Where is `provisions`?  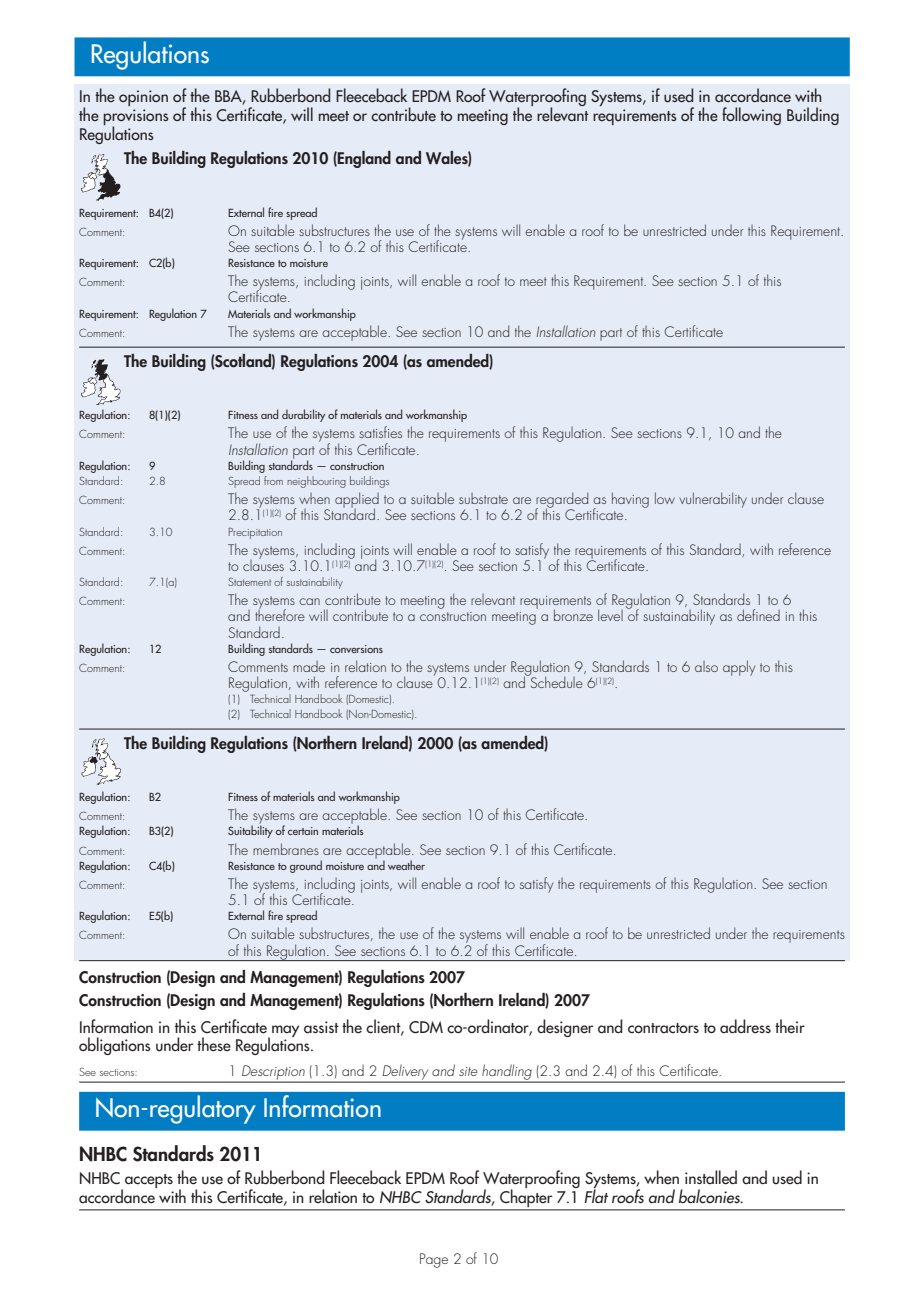
provisions is located at coordinates (136, 118).
